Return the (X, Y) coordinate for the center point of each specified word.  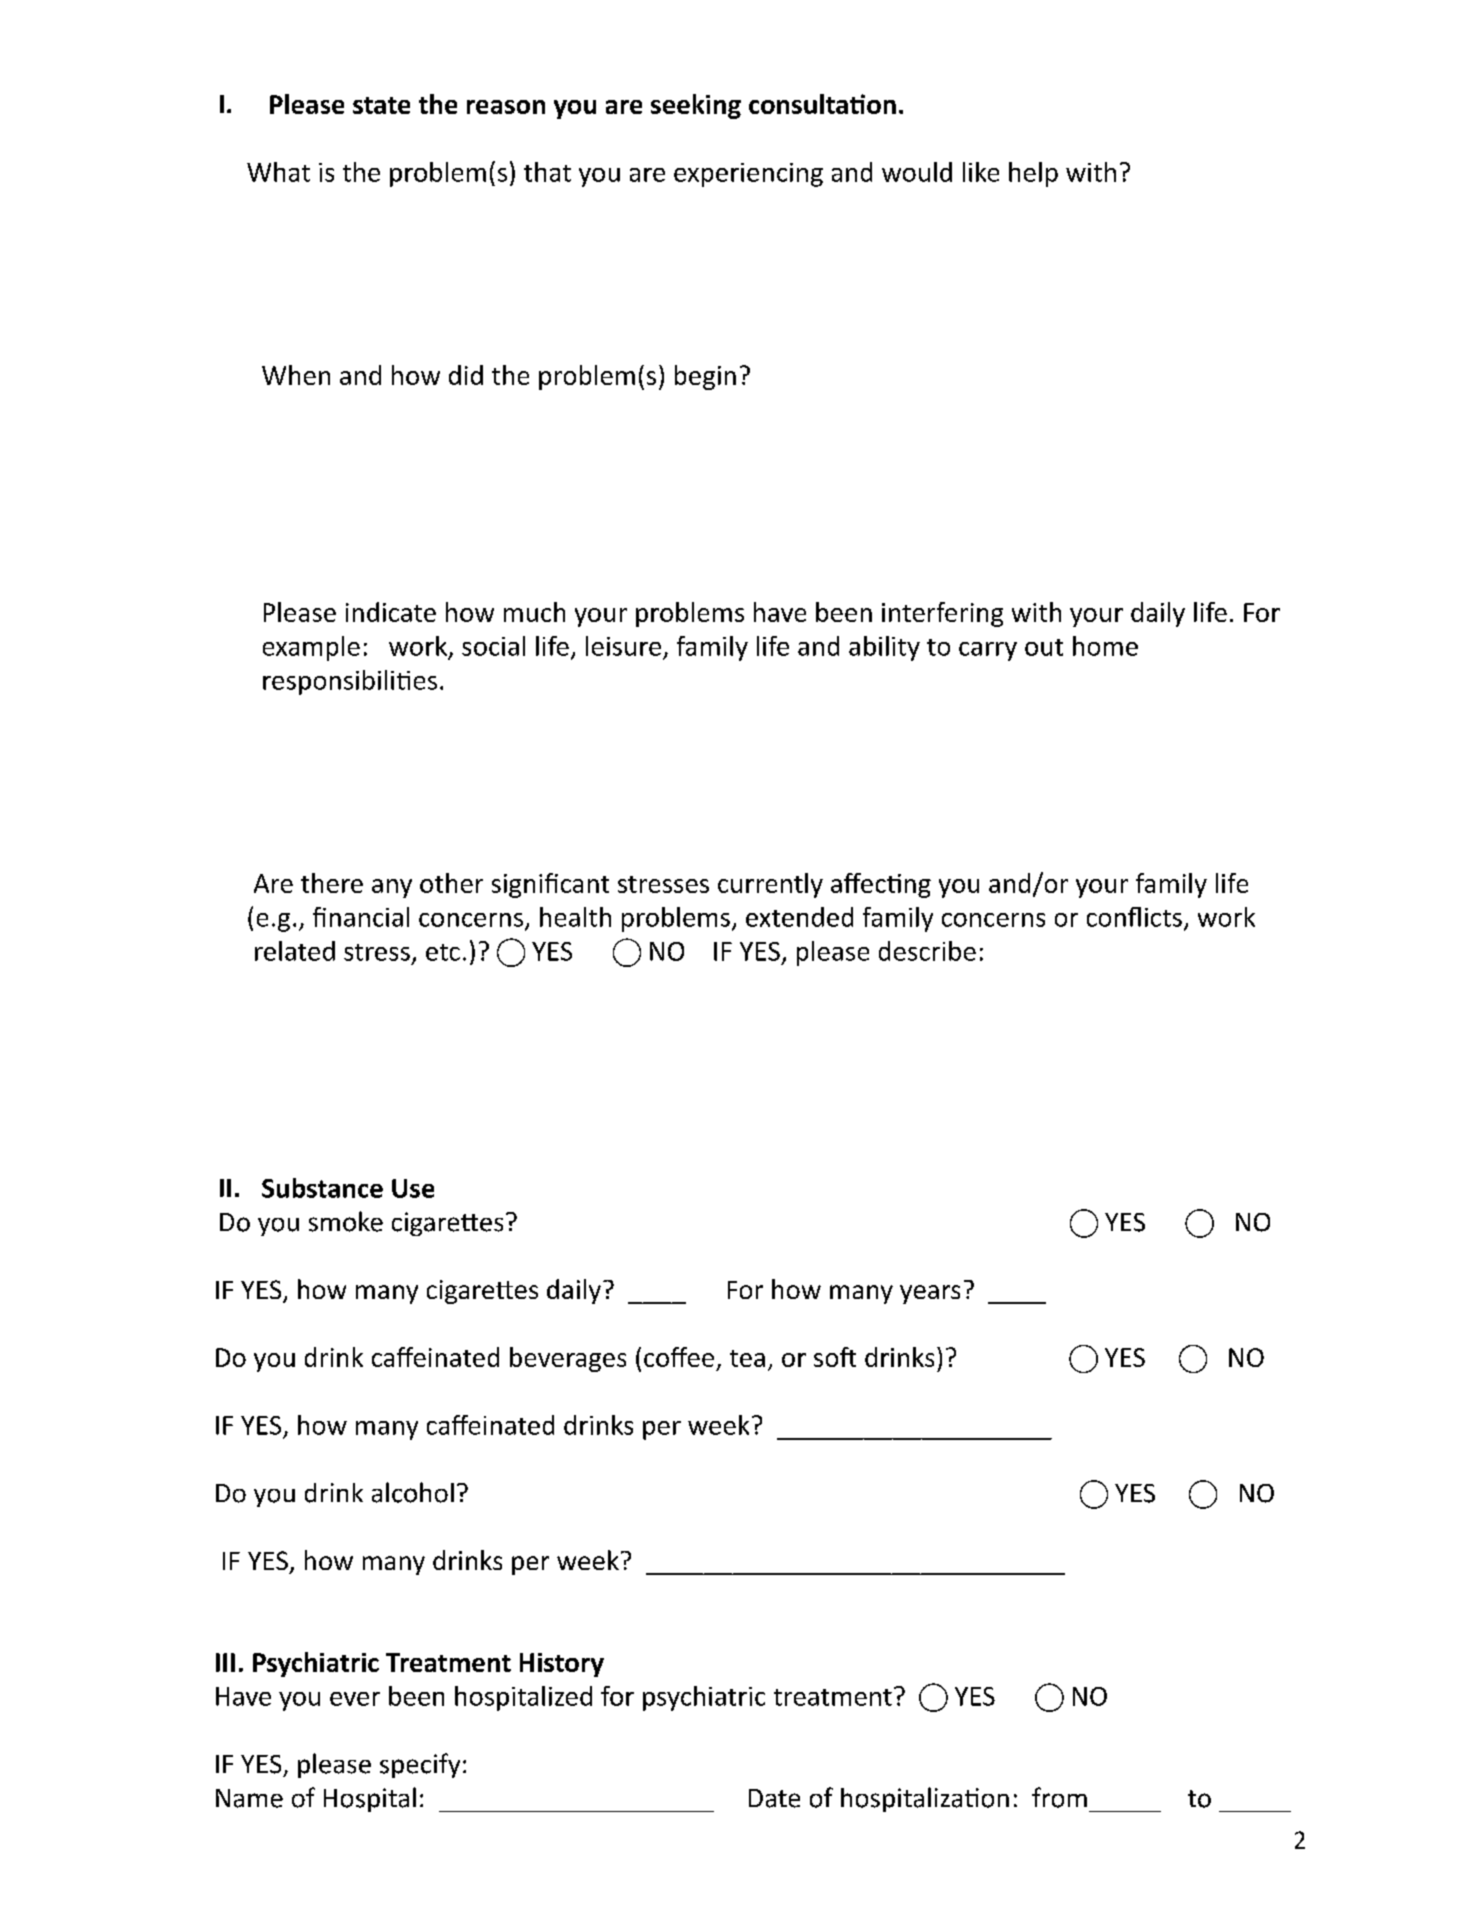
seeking (696, 106)
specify (420, 1765)
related (295, 951)
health (575, 917)
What (278, 172)
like (981, 172)
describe (927, 951)
